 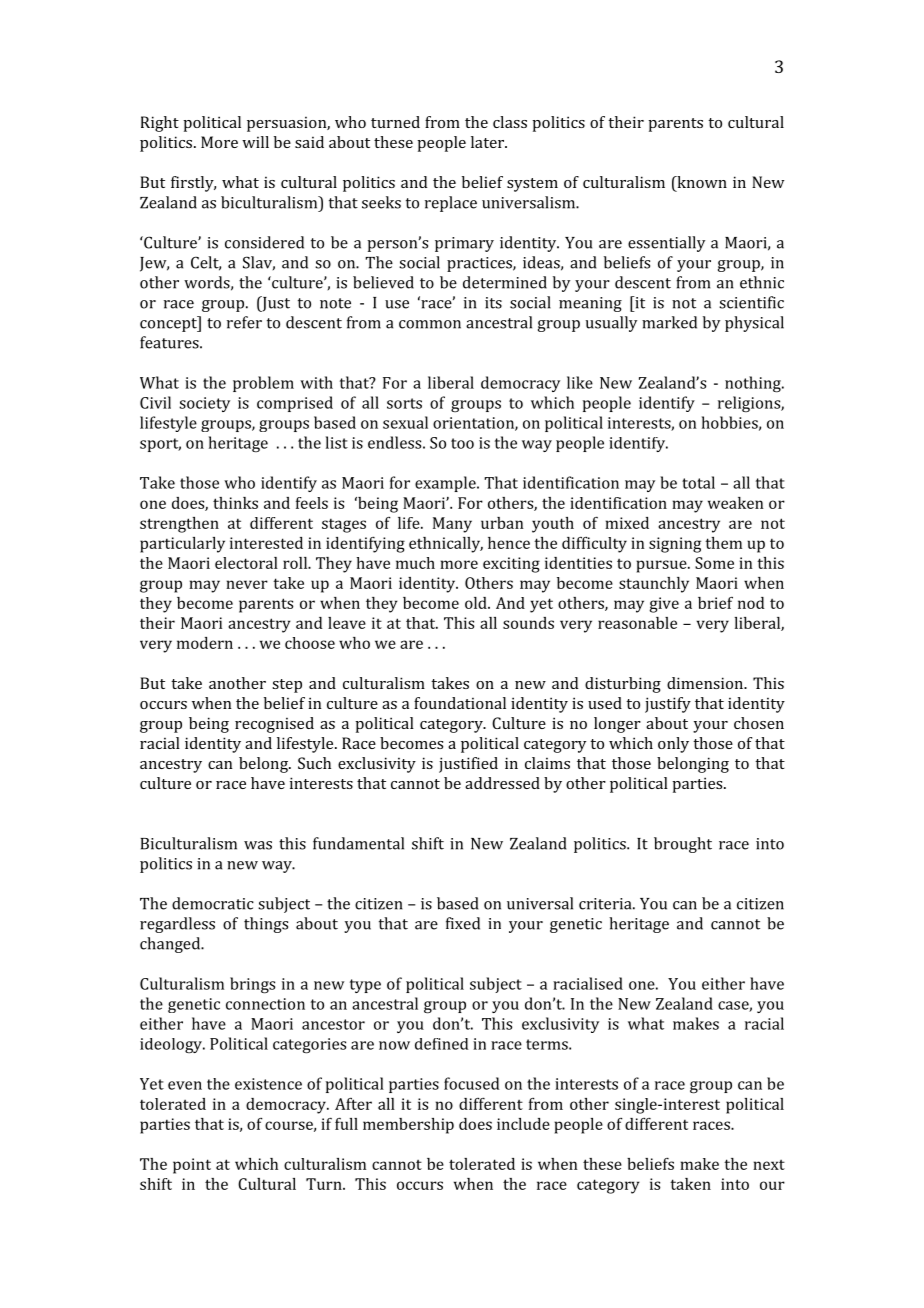 What do you see at coordinates (751, 302) in the document?
I see `scientific` at bounding box center [751, 302].
